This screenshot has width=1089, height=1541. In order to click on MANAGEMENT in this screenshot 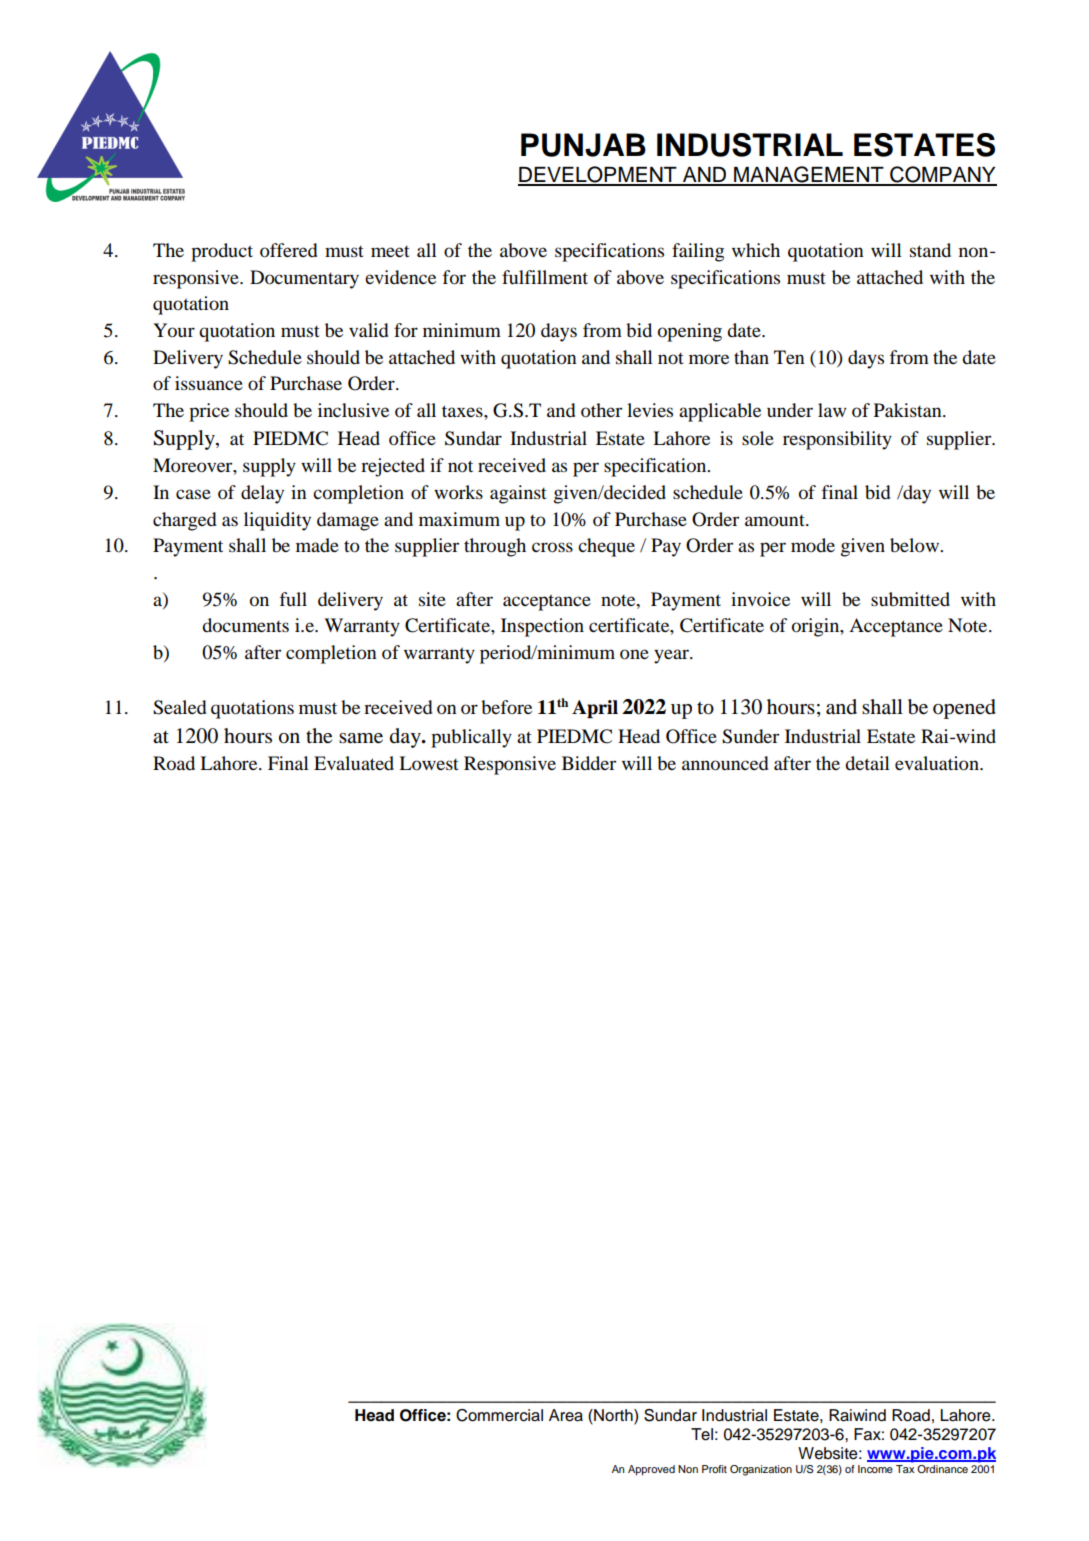, I will do `click(809, 175)`.
